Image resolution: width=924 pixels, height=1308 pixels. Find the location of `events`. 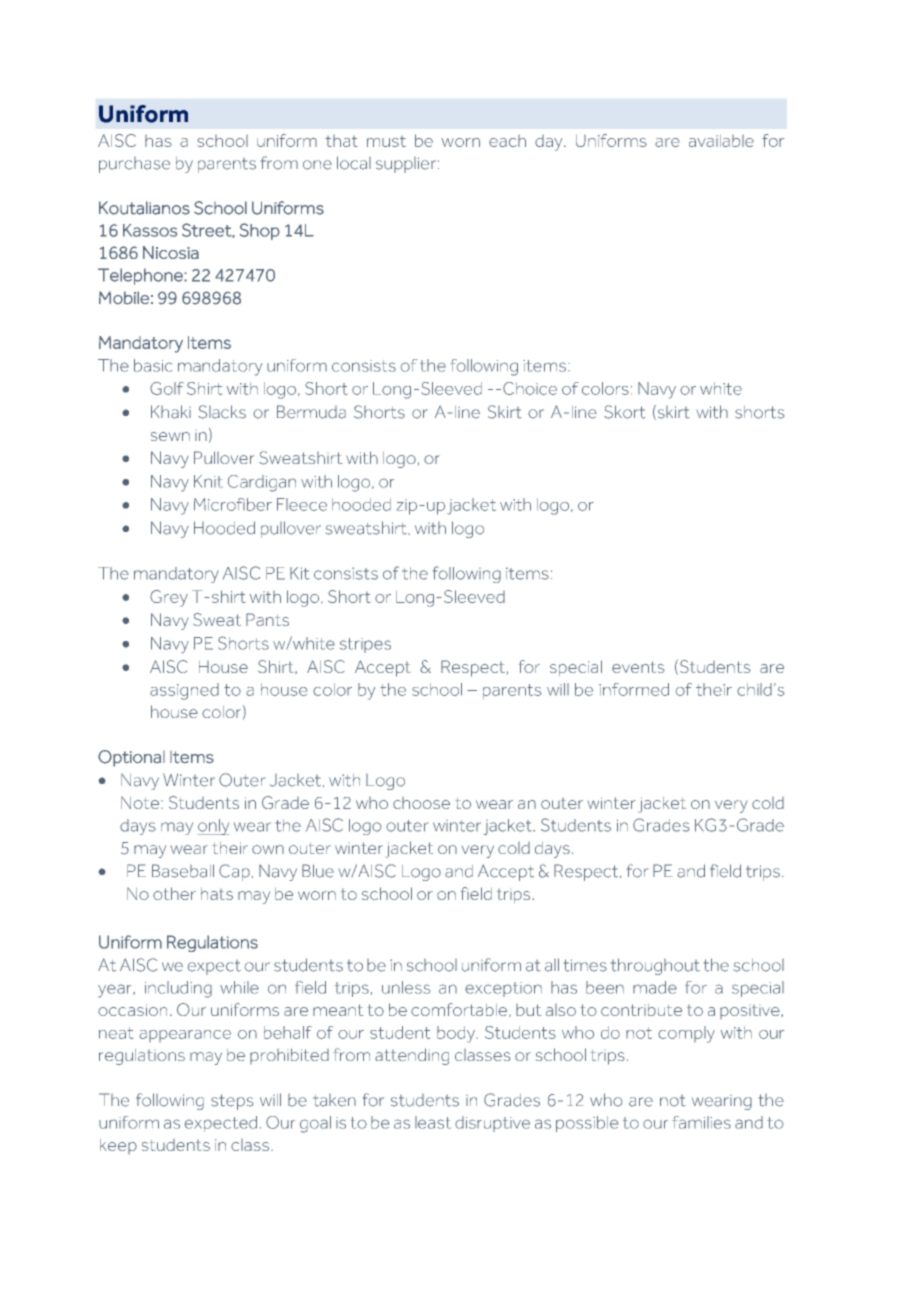

events is located at coordinates (638, 667).
